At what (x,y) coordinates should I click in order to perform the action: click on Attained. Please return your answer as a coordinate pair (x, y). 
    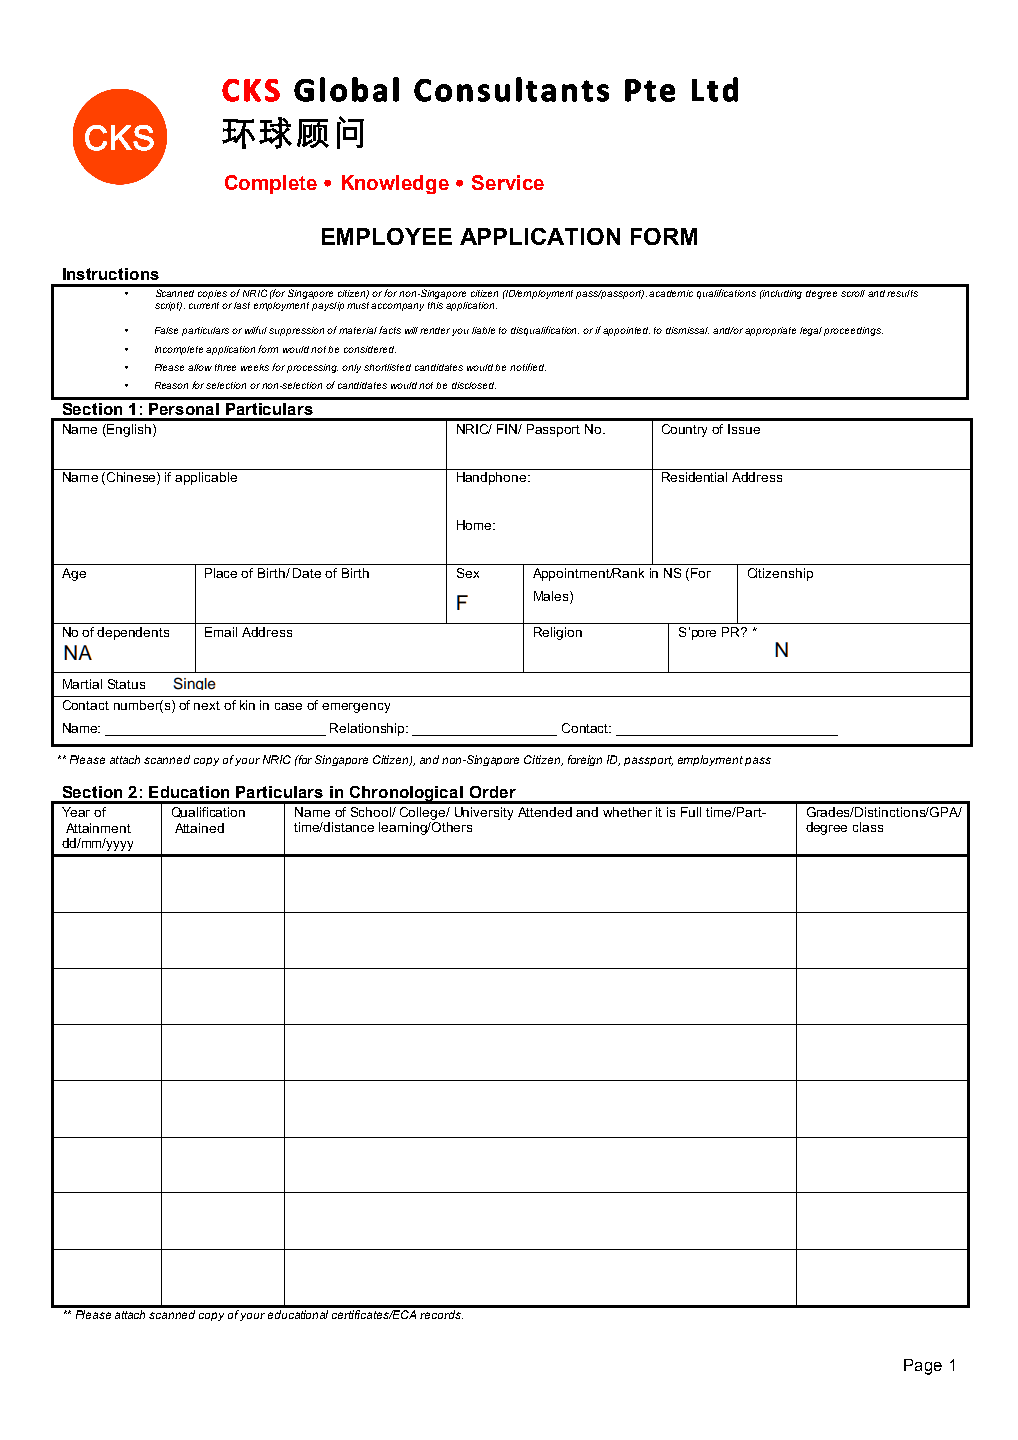
    Looking at the image, I should click on (199, 828).
